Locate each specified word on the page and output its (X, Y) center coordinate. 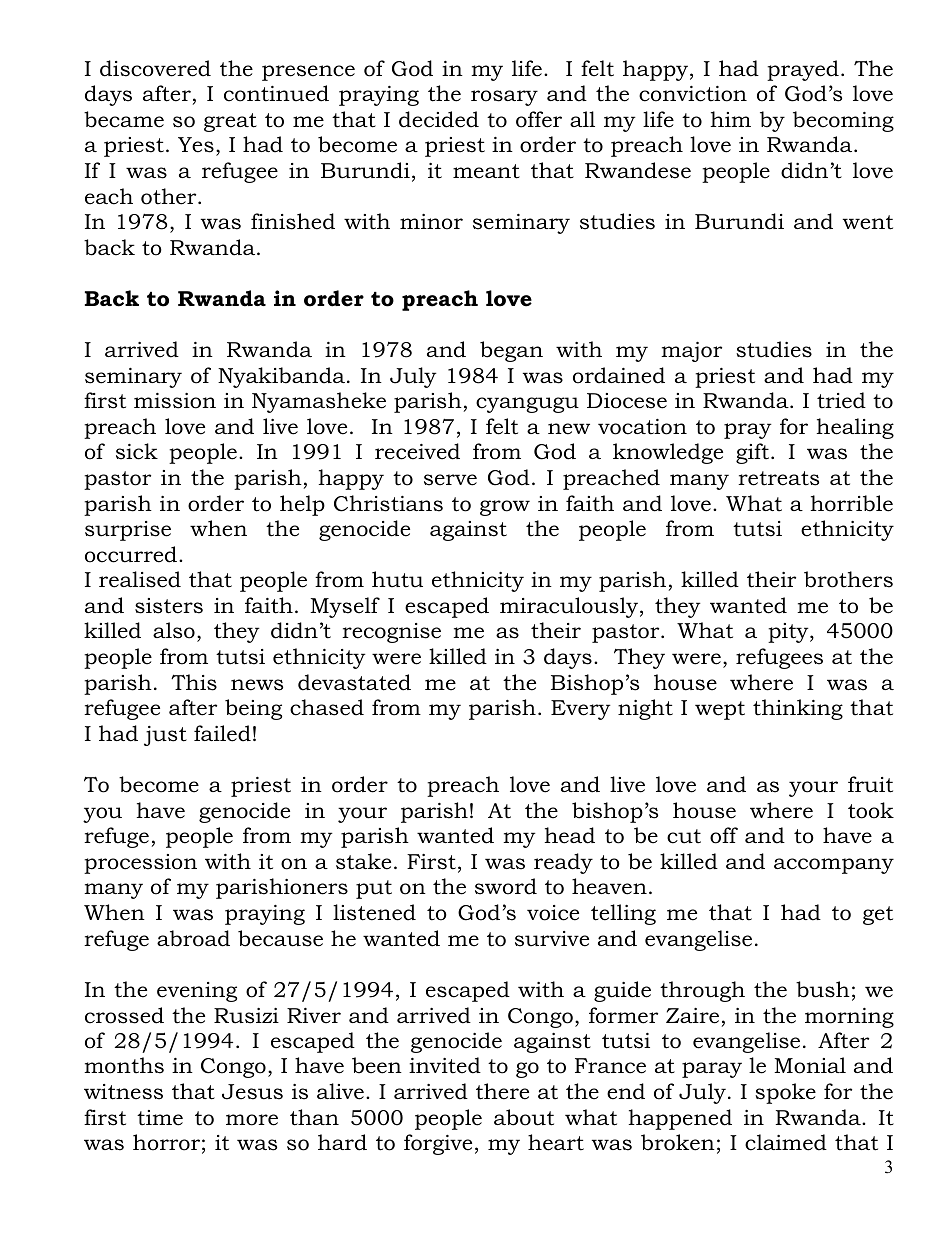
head (569, 835)
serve (450, 480)
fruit (870, 784)
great (230, 122)
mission (175, 401)
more (252, 1120)
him (730, 119)
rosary (504, 98)
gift (752, 453)
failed (222, 733)
